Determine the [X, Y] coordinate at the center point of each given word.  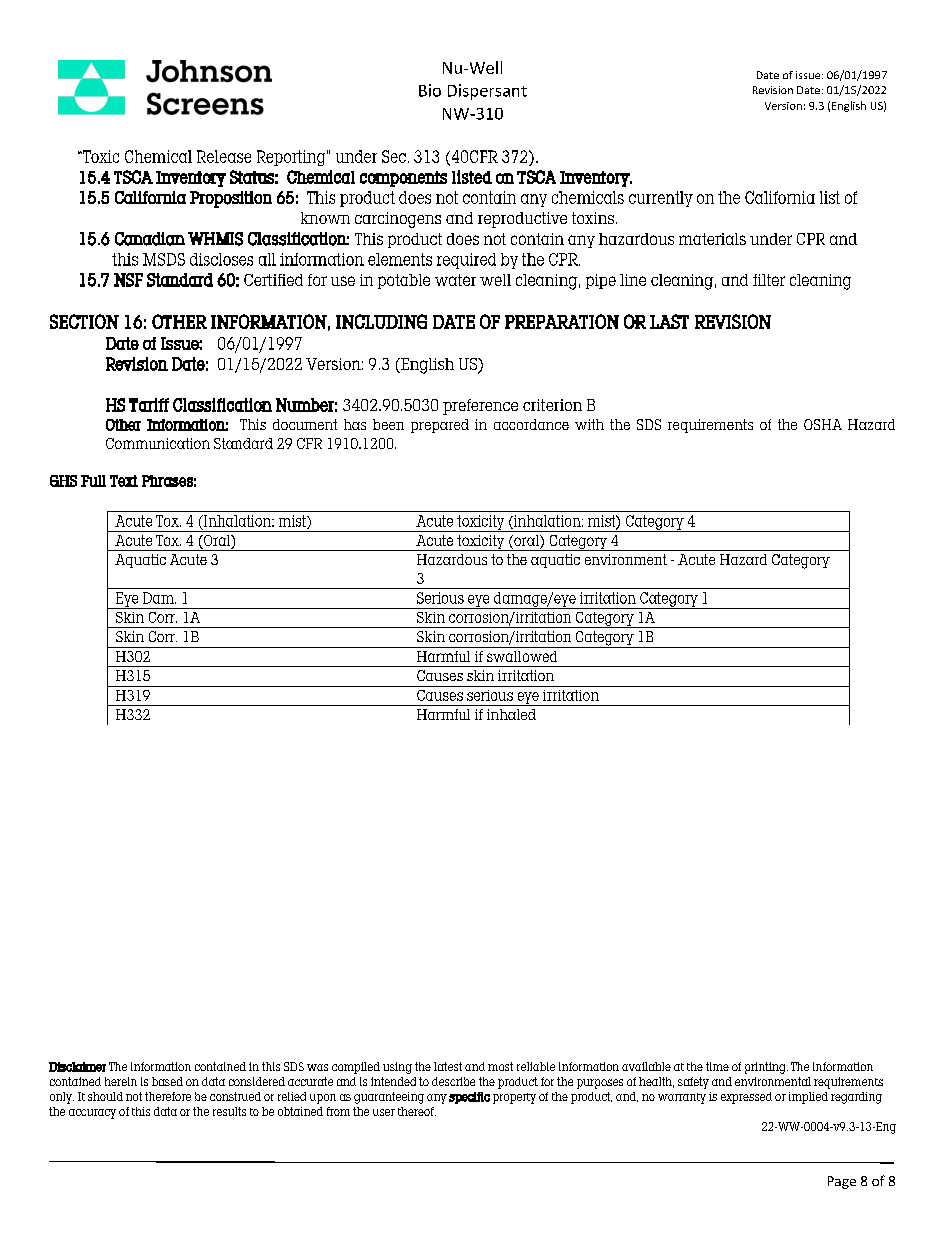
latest [448, 1066]
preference [480, 407]
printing [766, 1068]
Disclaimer [77, 1067]
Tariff [149, 405]
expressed [746, 1098]
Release [224, 156]
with [589, 424]
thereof [417, 1111]
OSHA [823, 424]
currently [661, 199]
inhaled [511, 714]
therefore [168, 1096]
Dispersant [487, 92]
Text [124, 481]
